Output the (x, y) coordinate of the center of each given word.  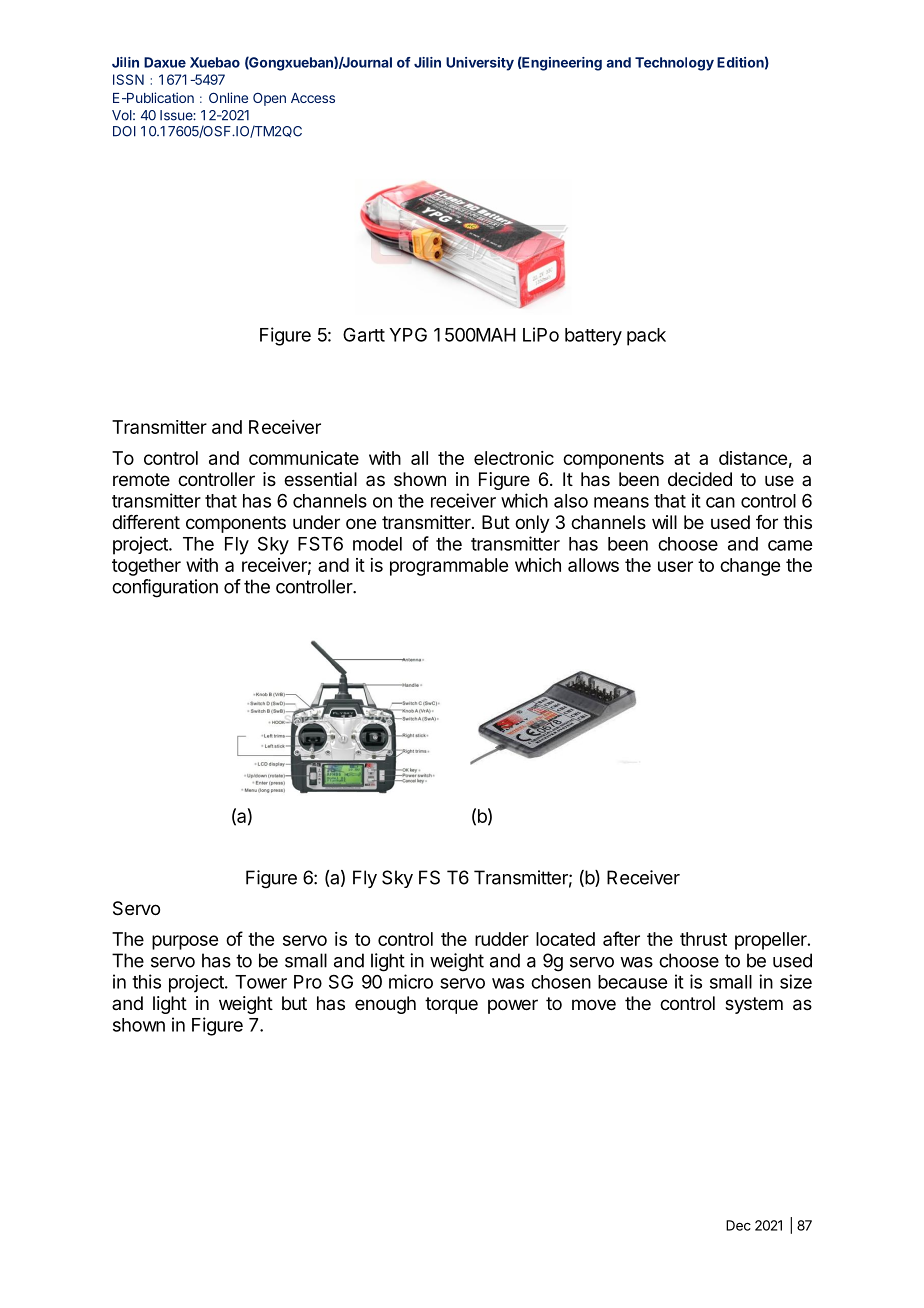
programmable (449, 567)
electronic (514, 458)
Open (269, 99)
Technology (674, 64)
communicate (304, 458)
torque (451, 1005)
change (750, 567)
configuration (165, 588)
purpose (185, 942)
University (480, 64)
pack (646, 337)
